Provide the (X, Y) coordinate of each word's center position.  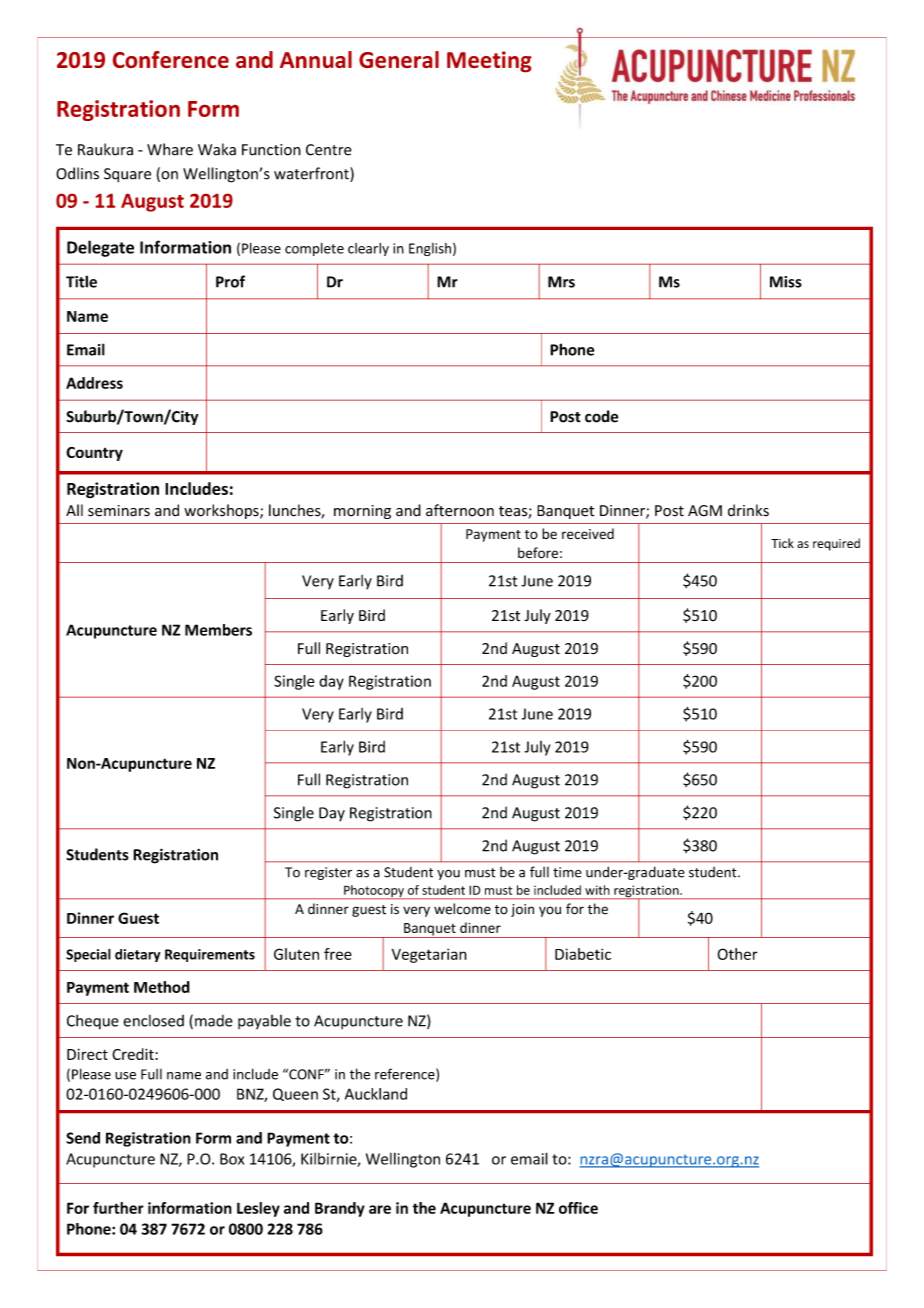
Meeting (489, 62)
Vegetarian (429, 955)
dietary (137, 955)
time (567, 872)
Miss (786, 282)
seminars (119, 511)
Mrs (561, 282)
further (118, 1208)
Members (218, 630)
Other (737, 954)
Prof (230, 281)
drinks (748, 510)
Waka (217, 149)
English (430, 249)
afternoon (460, 510)
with (597, 890)
